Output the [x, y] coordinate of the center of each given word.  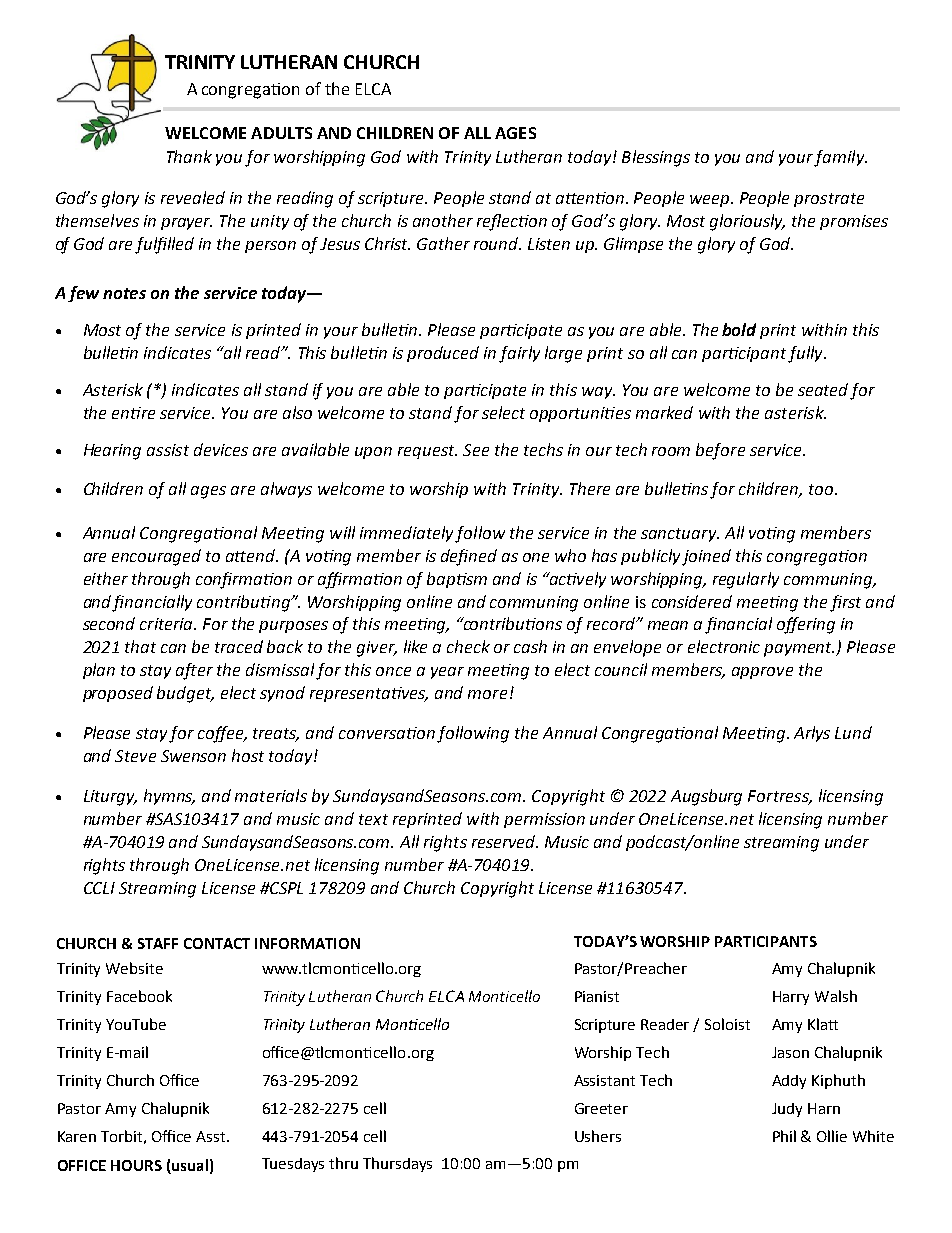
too [822, 489]
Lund [853, 732]
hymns [169, 797]
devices [221, 449]
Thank [189, 156]
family [840, 158]
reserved [505, 841]
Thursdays [397, 1164]
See [476, 450]
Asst [212, 1136]
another [443, 220]
